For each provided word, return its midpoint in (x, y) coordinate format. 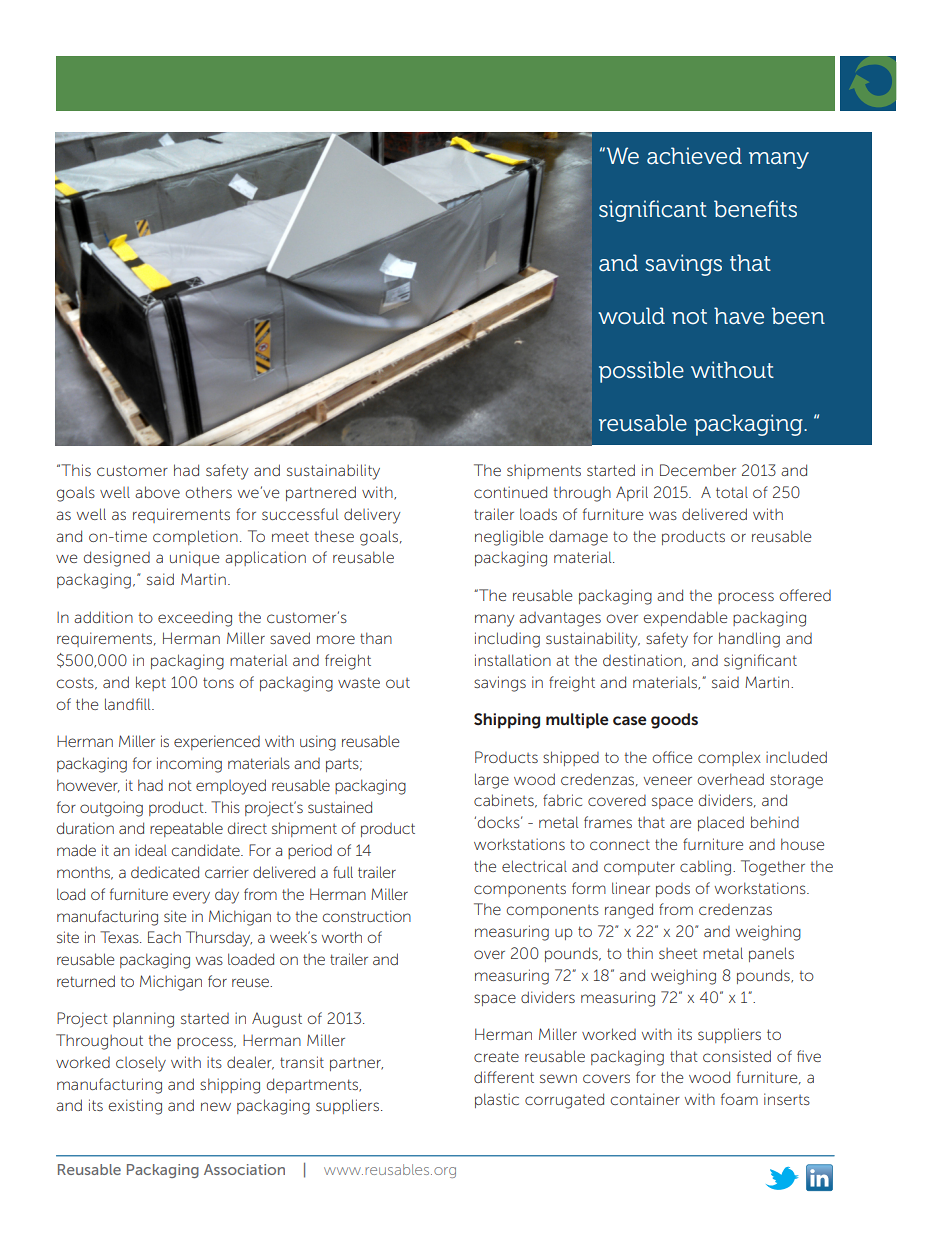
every (191, 897)
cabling (705, 868)
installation (513, 660)
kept (151, 683)
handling (749, 640)
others (208, 492)
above (157, 492)
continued (510, 492)
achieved (694, 156)
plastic (497, 1100)
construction (367, 916)
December (698, 470)
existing (135, 1107)
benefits (755, 209)
